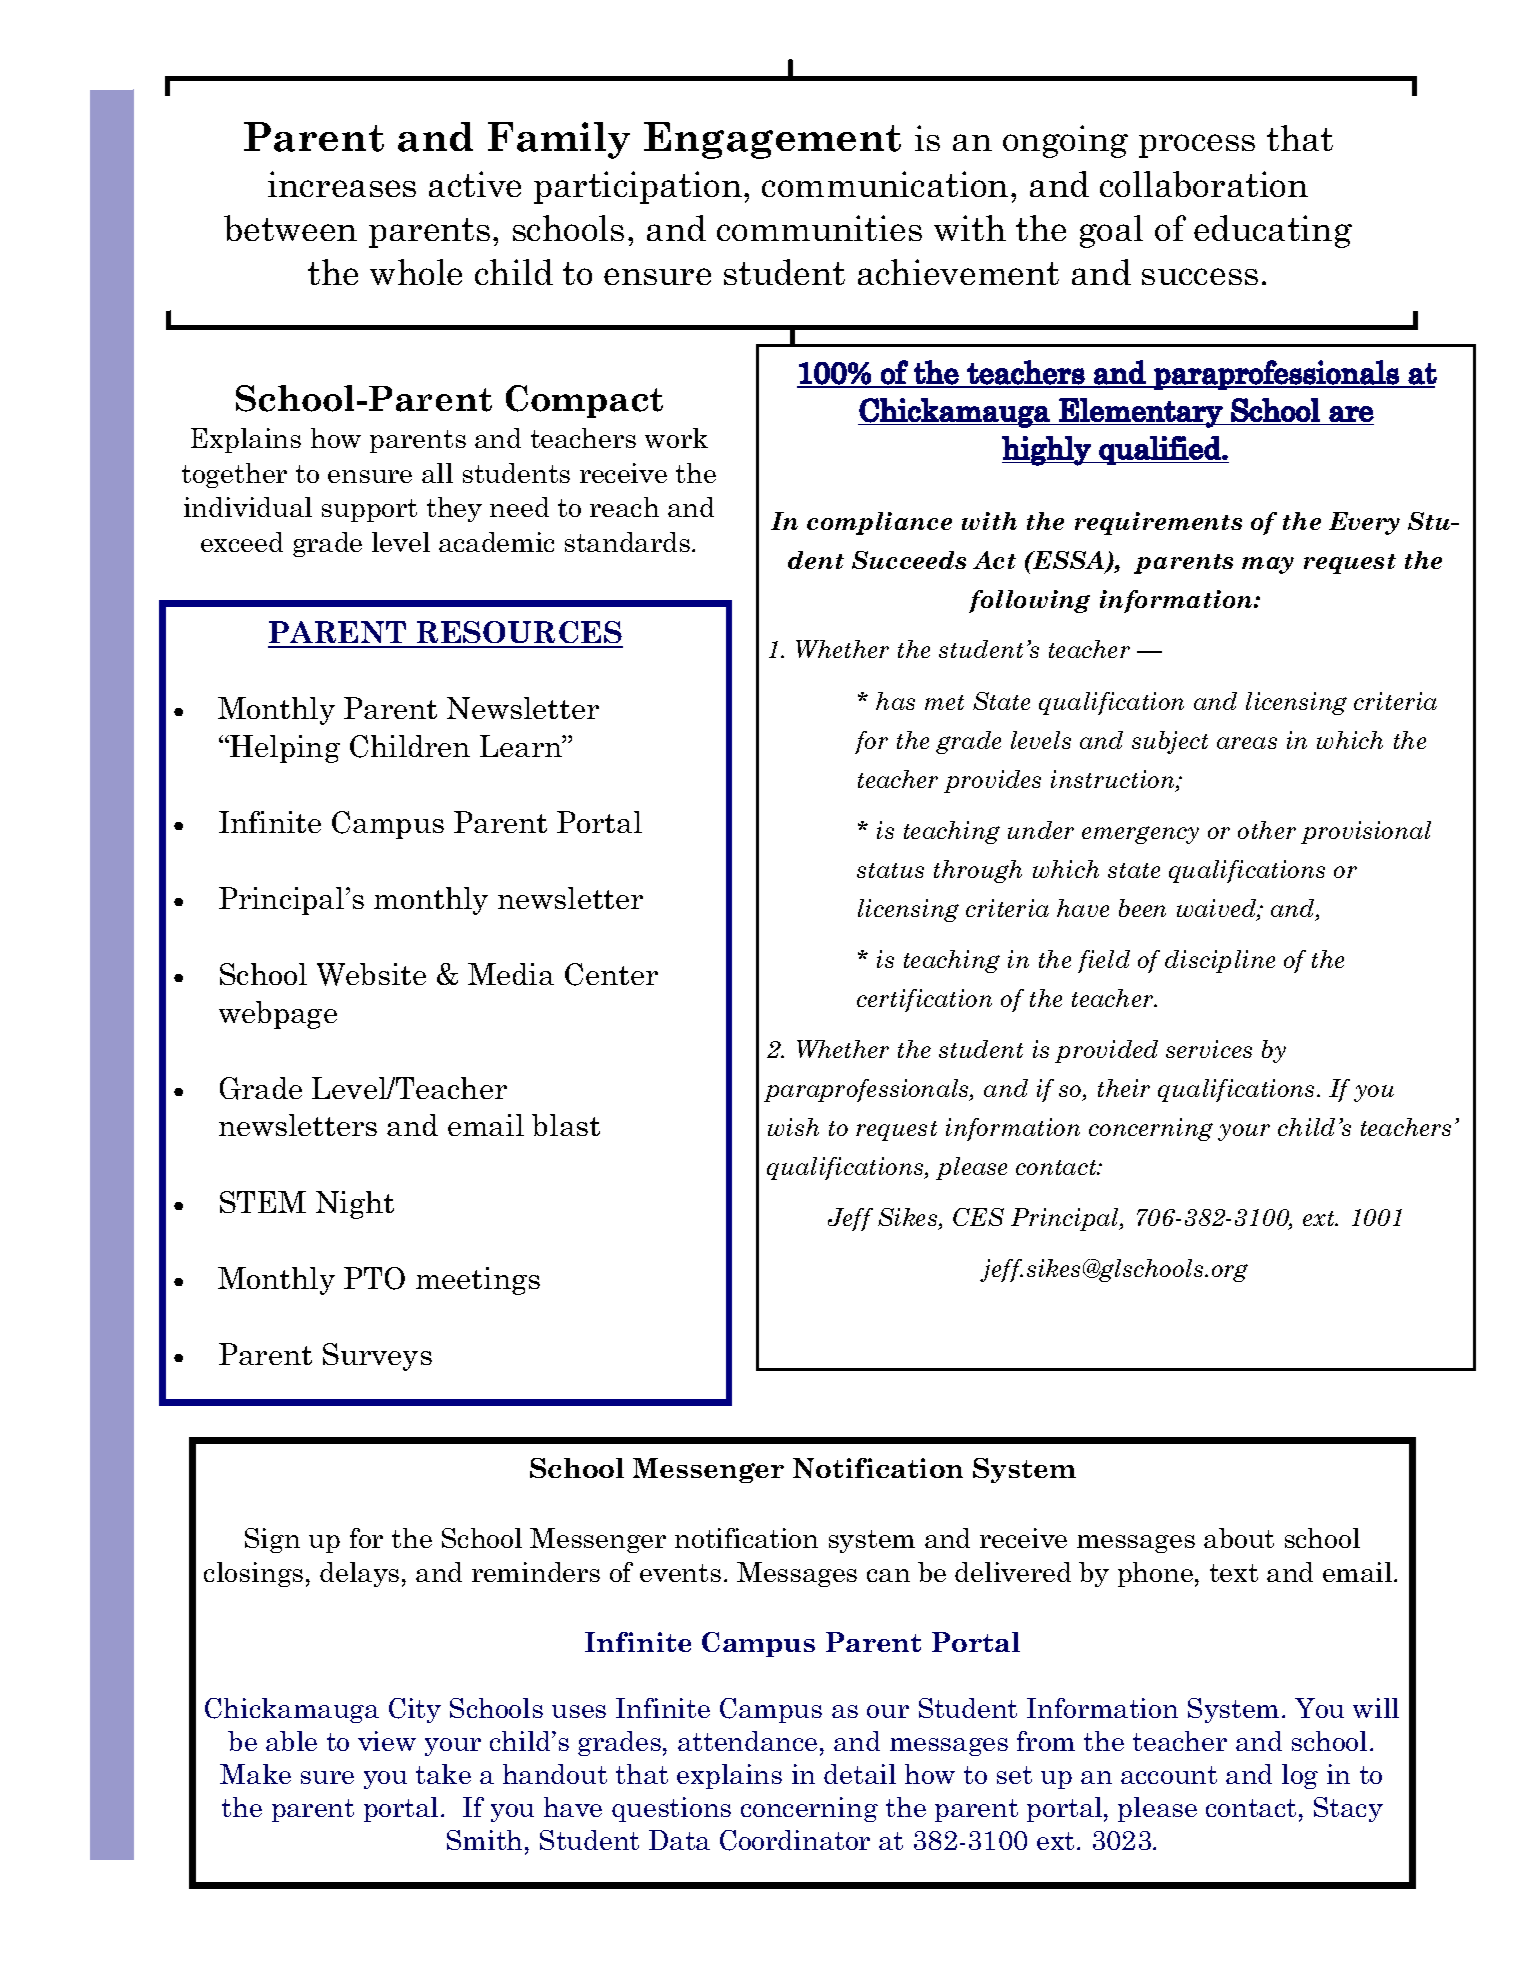 This document has height=1979, width=1529. Describe the element at coordinates (1204, 184) in the document. I see `collaboration` at that location.
